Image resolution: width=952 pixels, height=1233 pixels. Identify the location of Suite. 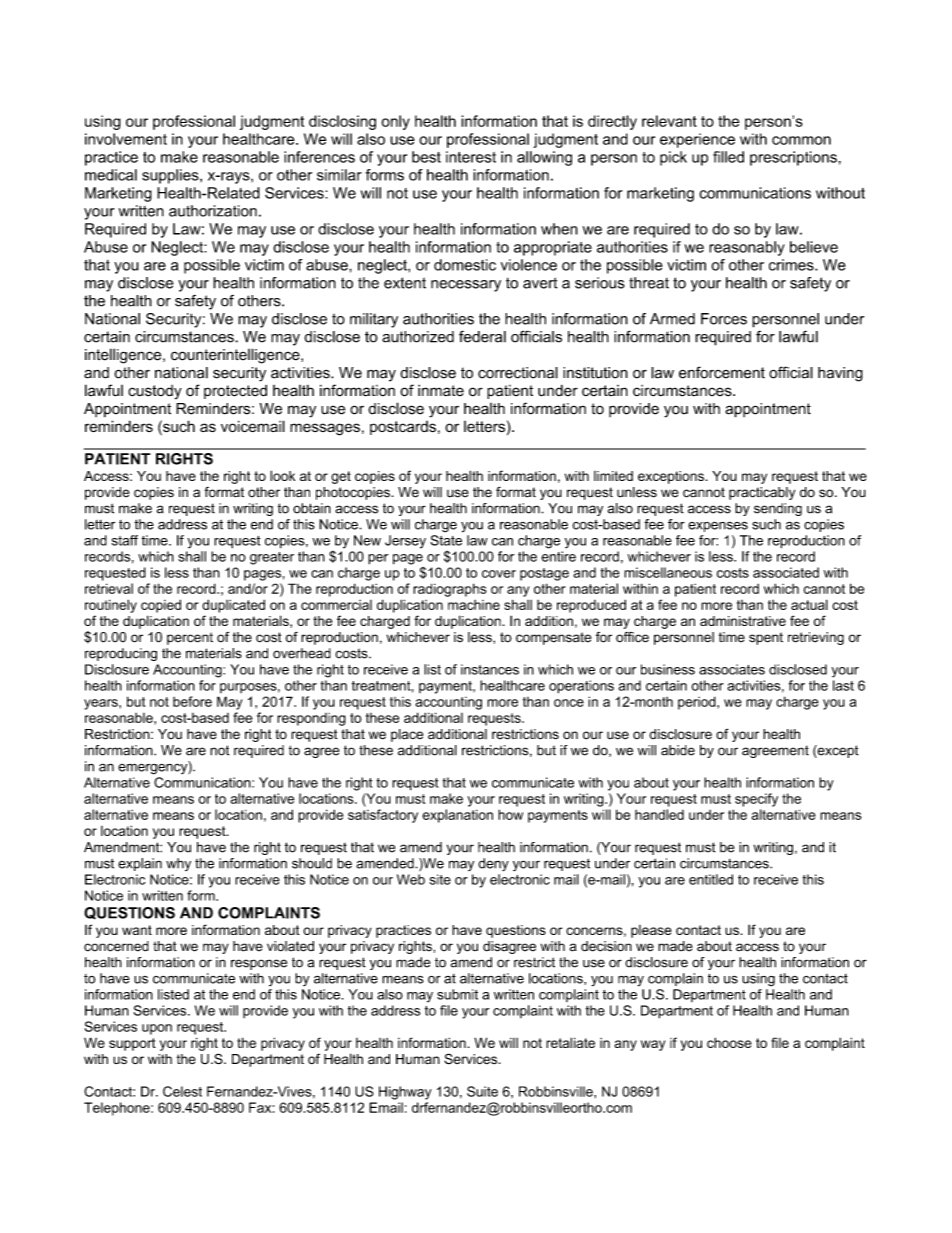
(482, 1091).
